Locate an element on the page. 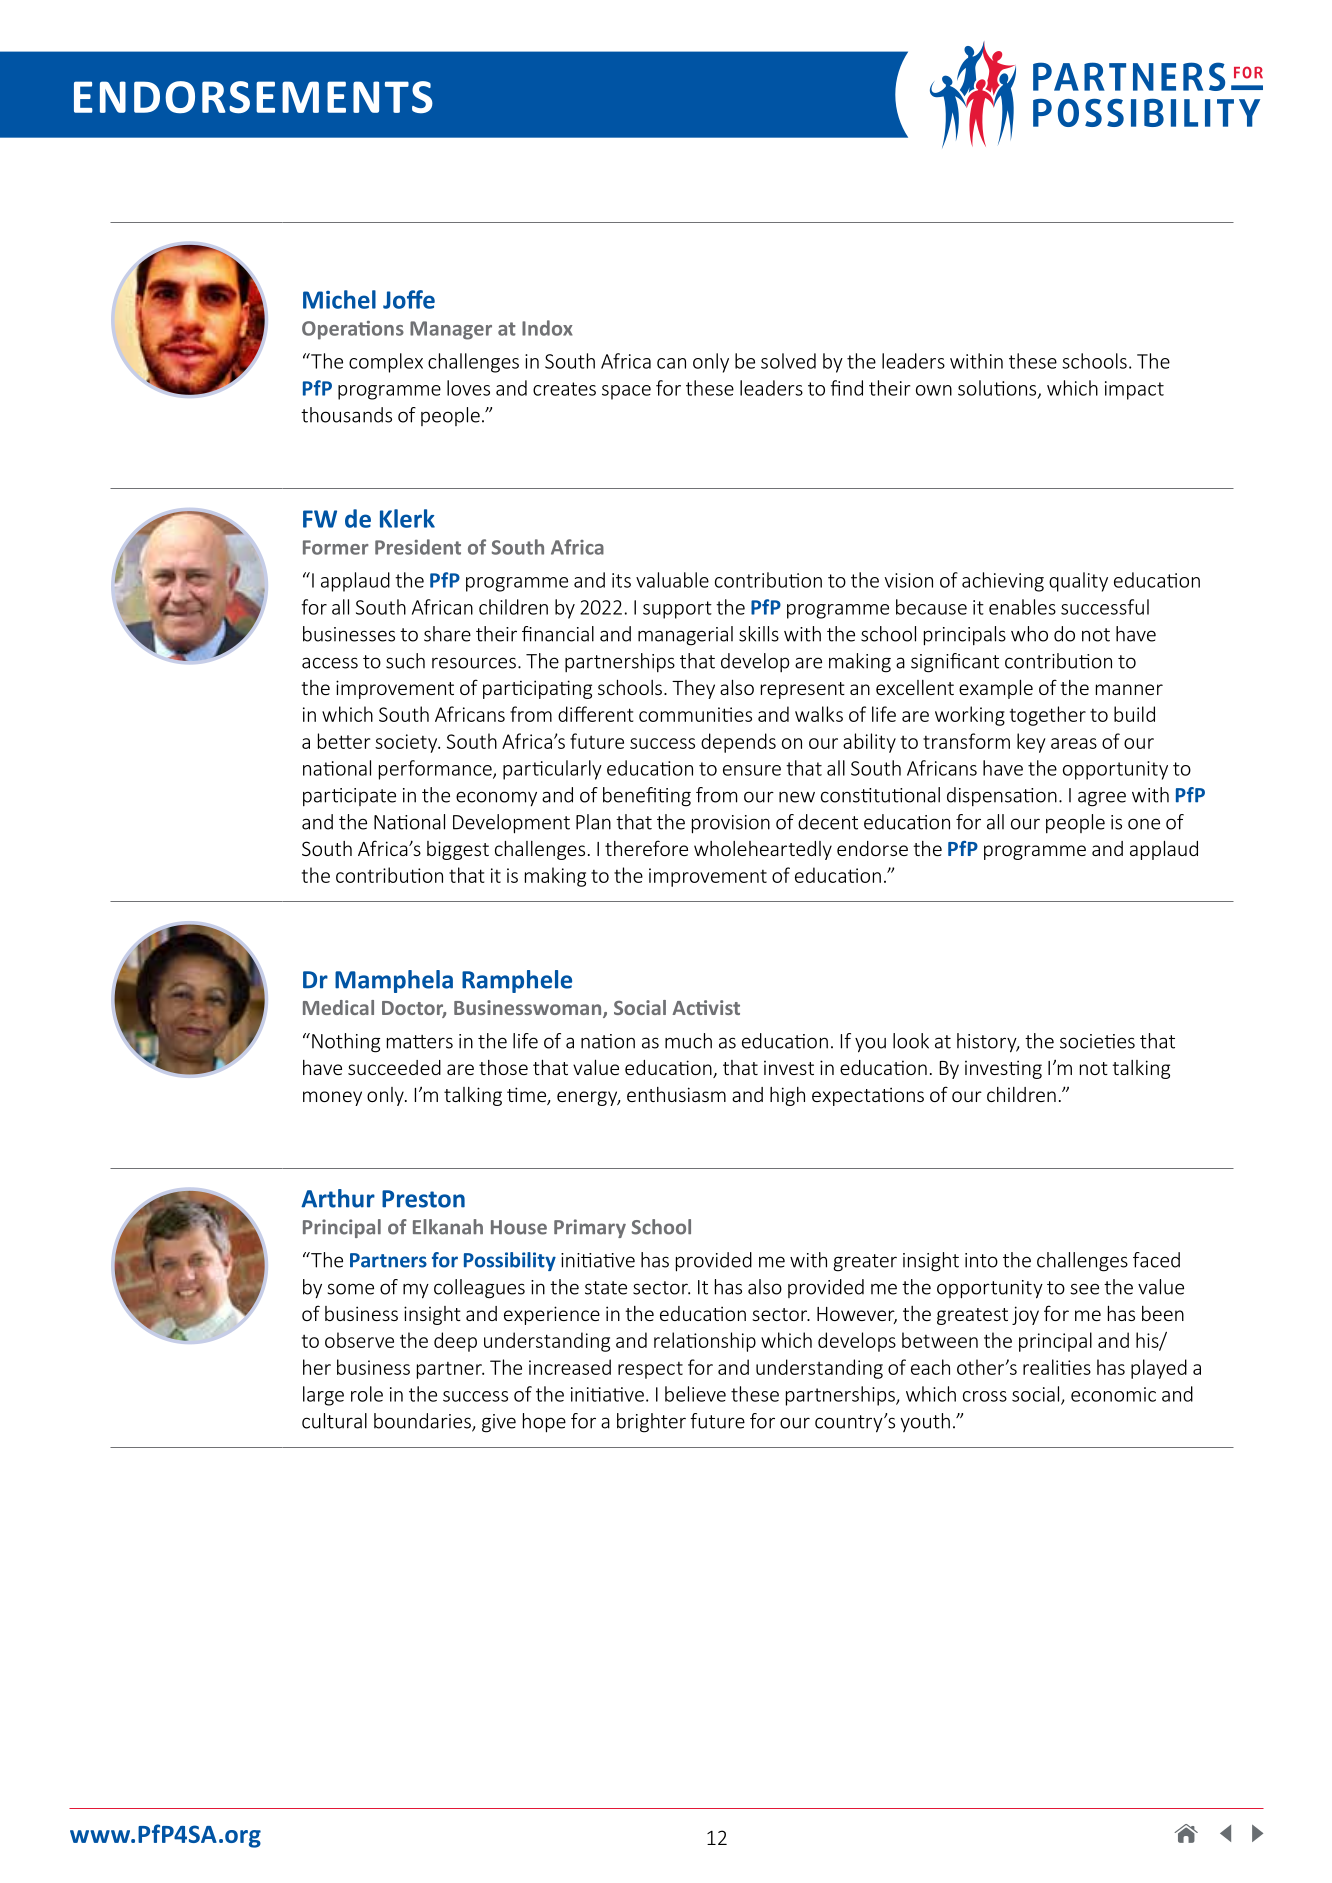  biggest is located at coordinates (458, 850).
